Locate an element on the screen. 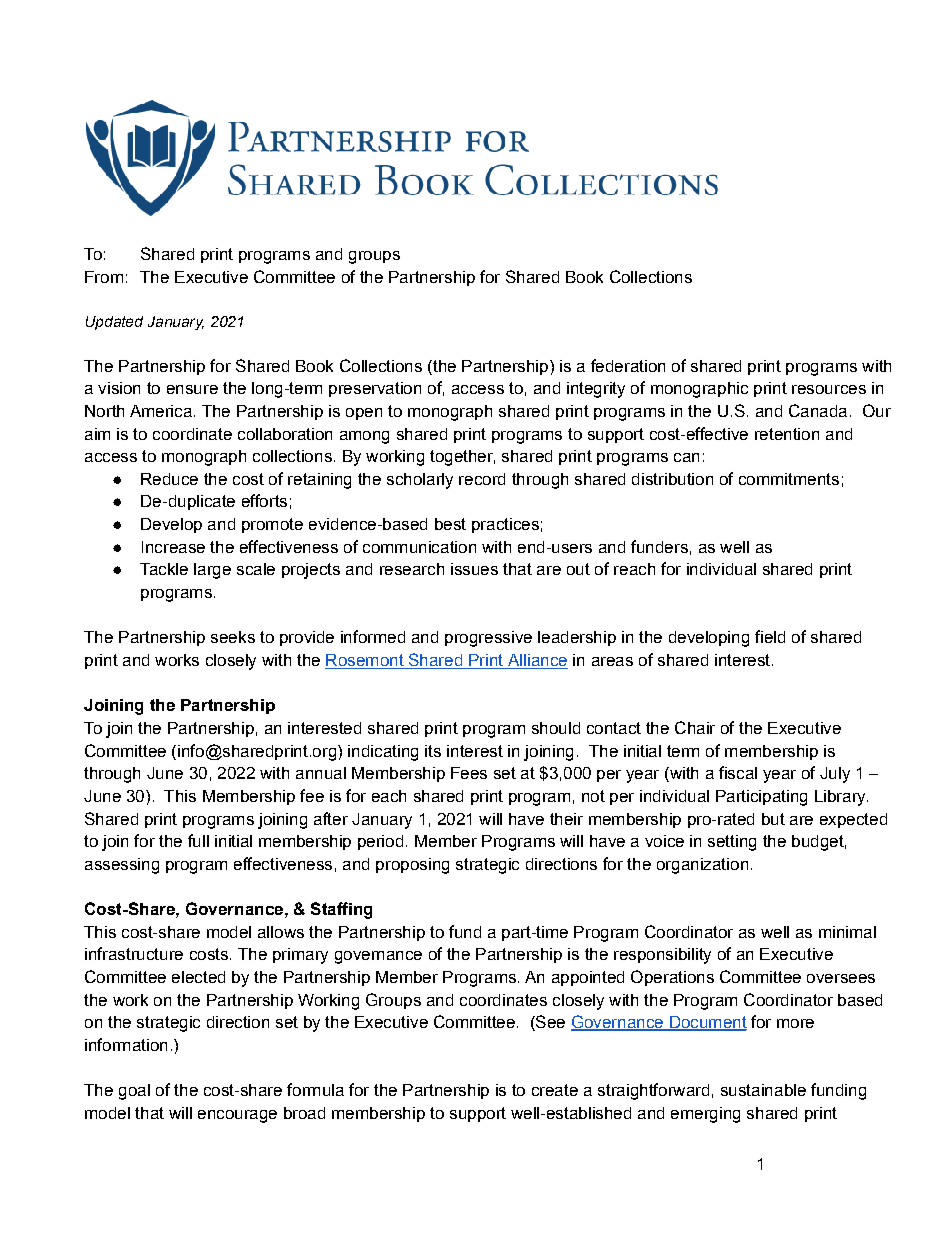 This screenshot has height=1233, width=952. record is located at coordinates (482, 479).
